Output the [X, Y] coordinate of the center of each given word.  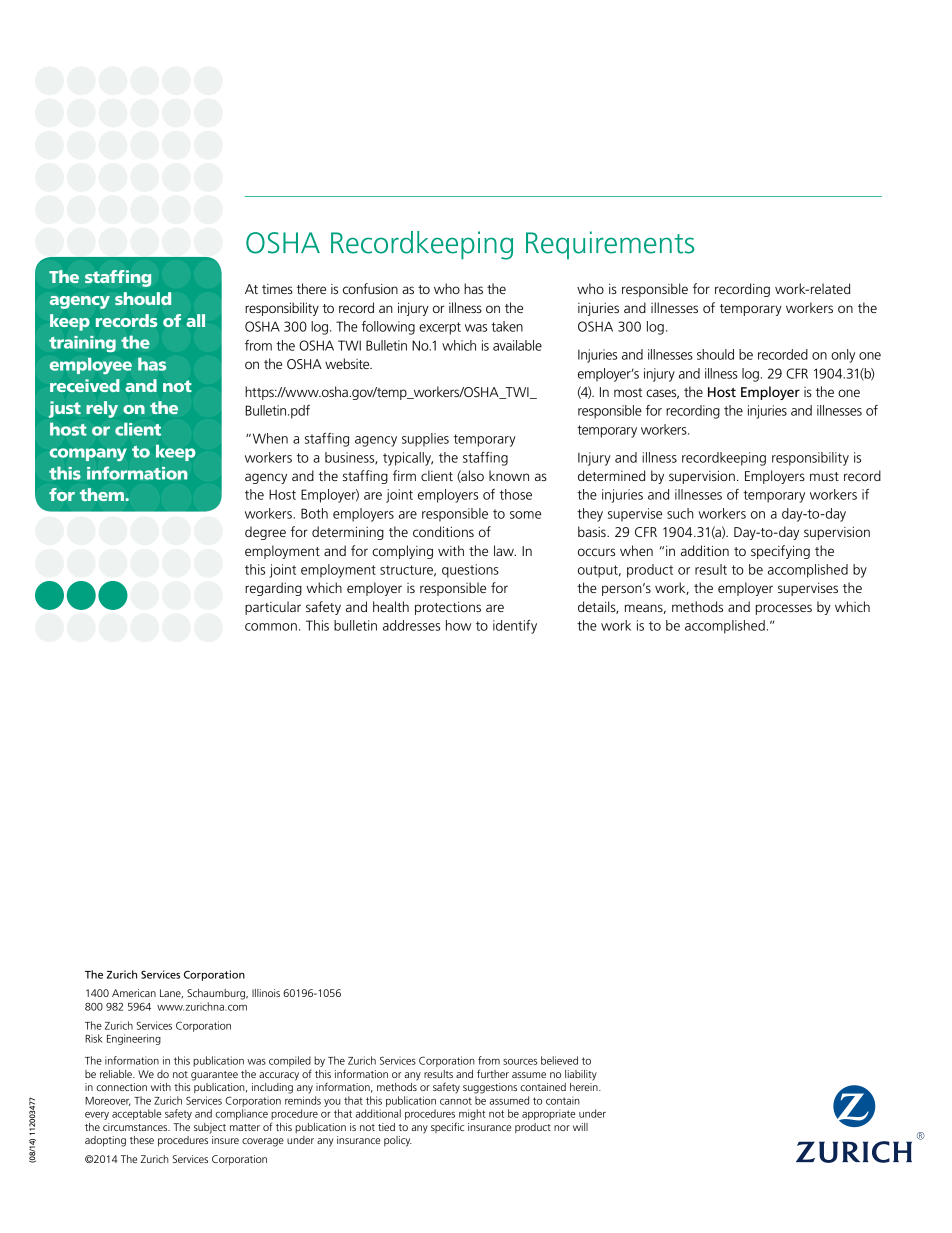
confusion [370, 288]
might [472, 1114]
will [580, 1127]
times [277, 289]
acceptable [136, 1114]
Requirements [610, 245]
